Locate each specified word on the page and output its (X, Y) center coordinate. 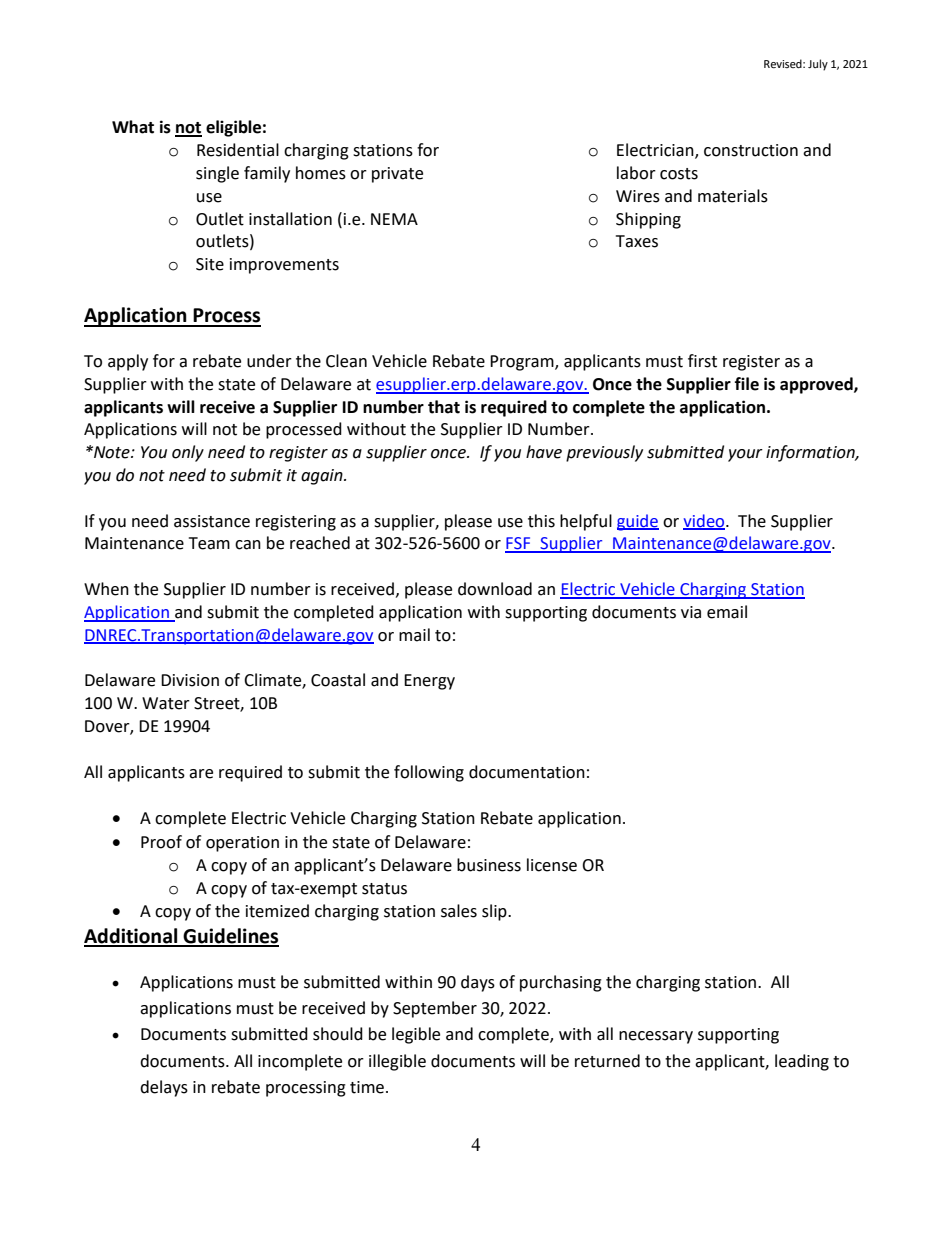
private (397, 175)
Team (209, 543)
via (691, 612)
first (702, 361)
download (495, 589)
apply (128, 362)
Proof (161, 842)
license (552, 865)
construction (751, 150)
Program (523, 363)
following (429, 773)
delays (164, 1088)
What (133, 127)
